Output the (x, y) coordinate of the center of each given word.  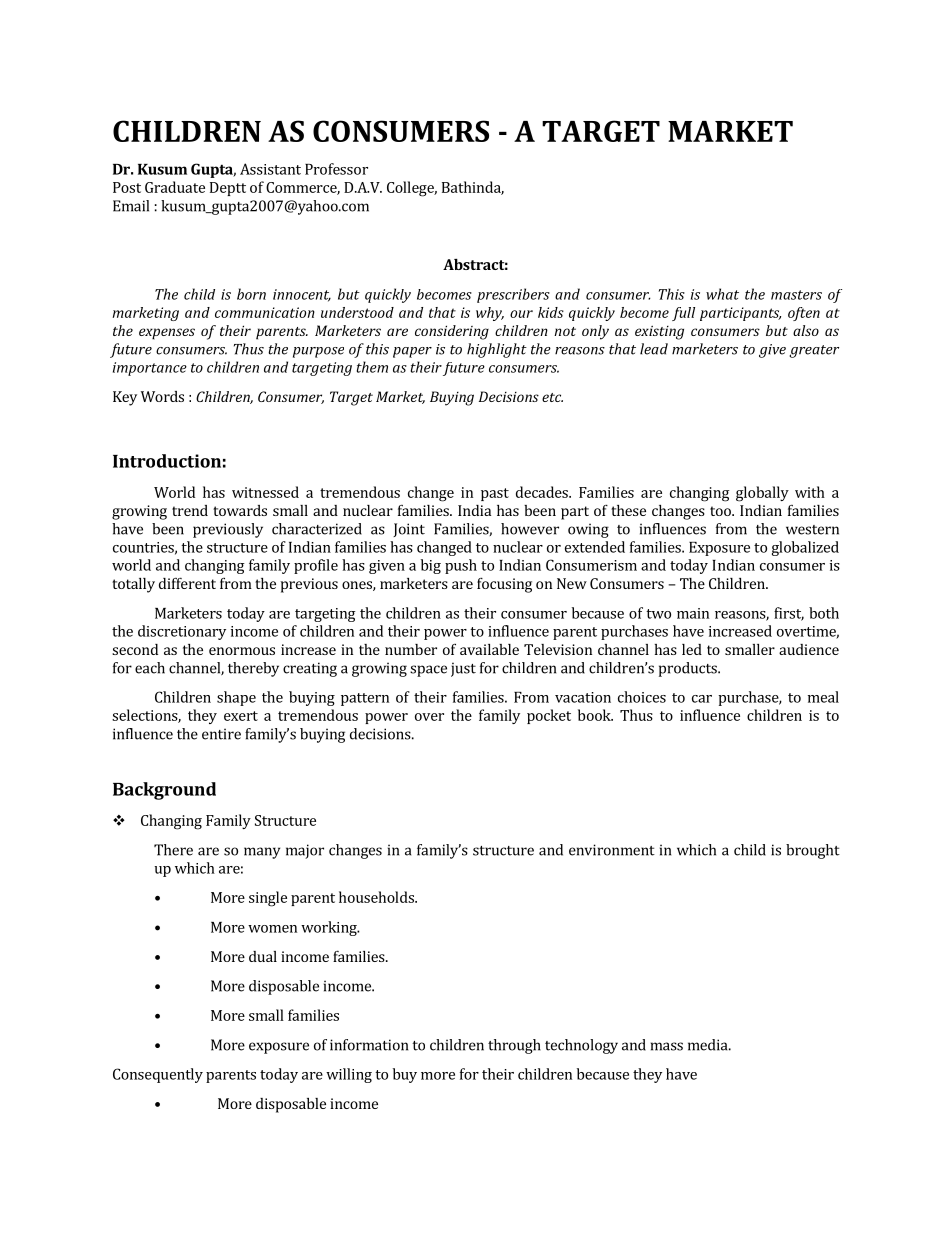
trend (190, 510)
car (702, 699)
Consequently (158, 1075)
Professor (336, 169)
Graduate (175, 187)
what (722, 294)
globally (762, 494)
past (495, 494)
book (595, 715)
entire (221, 734)
